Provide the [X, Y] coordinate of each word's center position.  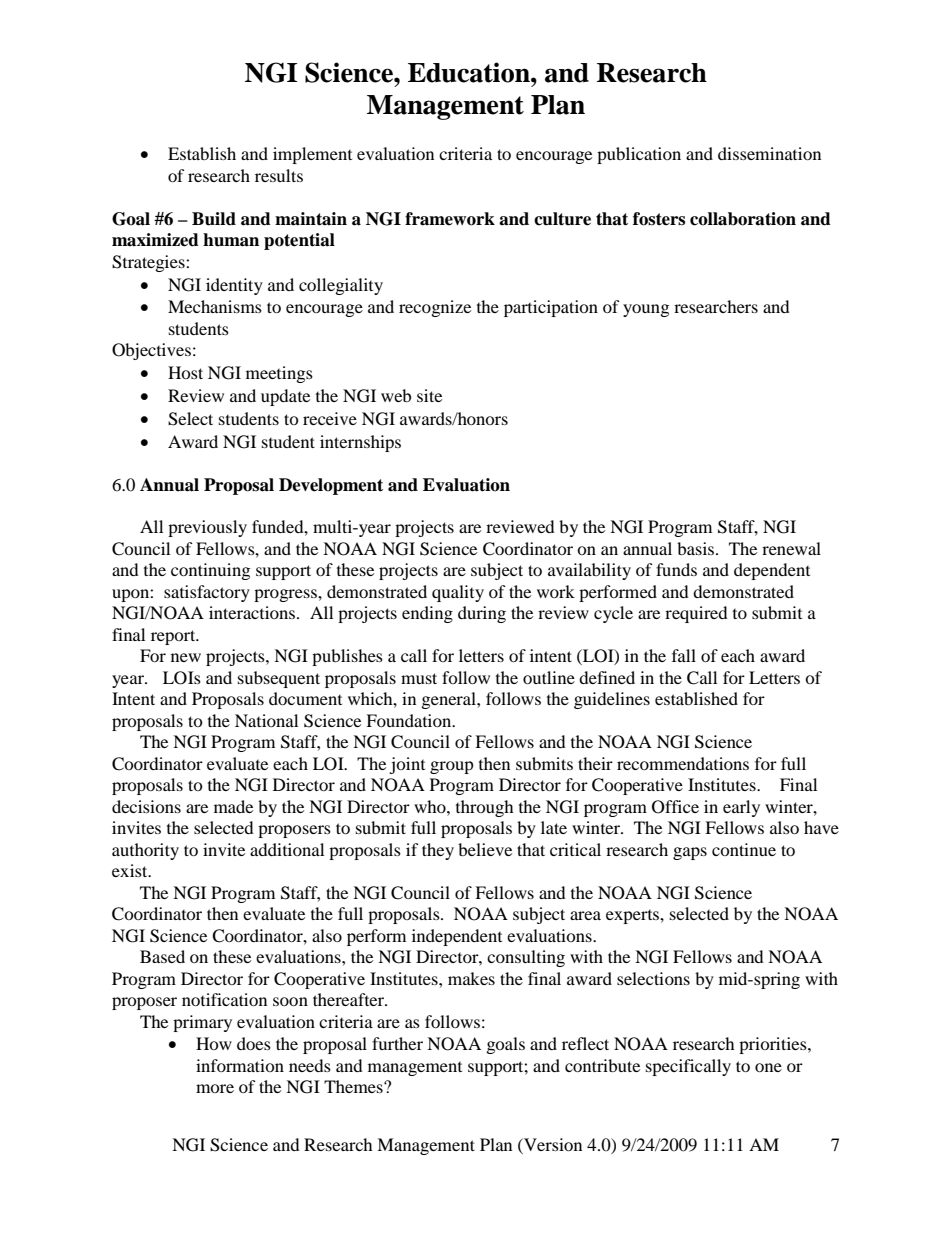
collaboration [743, 219]
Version [552, 1144]
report [174, 637]
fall [684, 655]
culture [562, 219]
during [482, 614]
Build [214, 219]
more [215, 1088]
